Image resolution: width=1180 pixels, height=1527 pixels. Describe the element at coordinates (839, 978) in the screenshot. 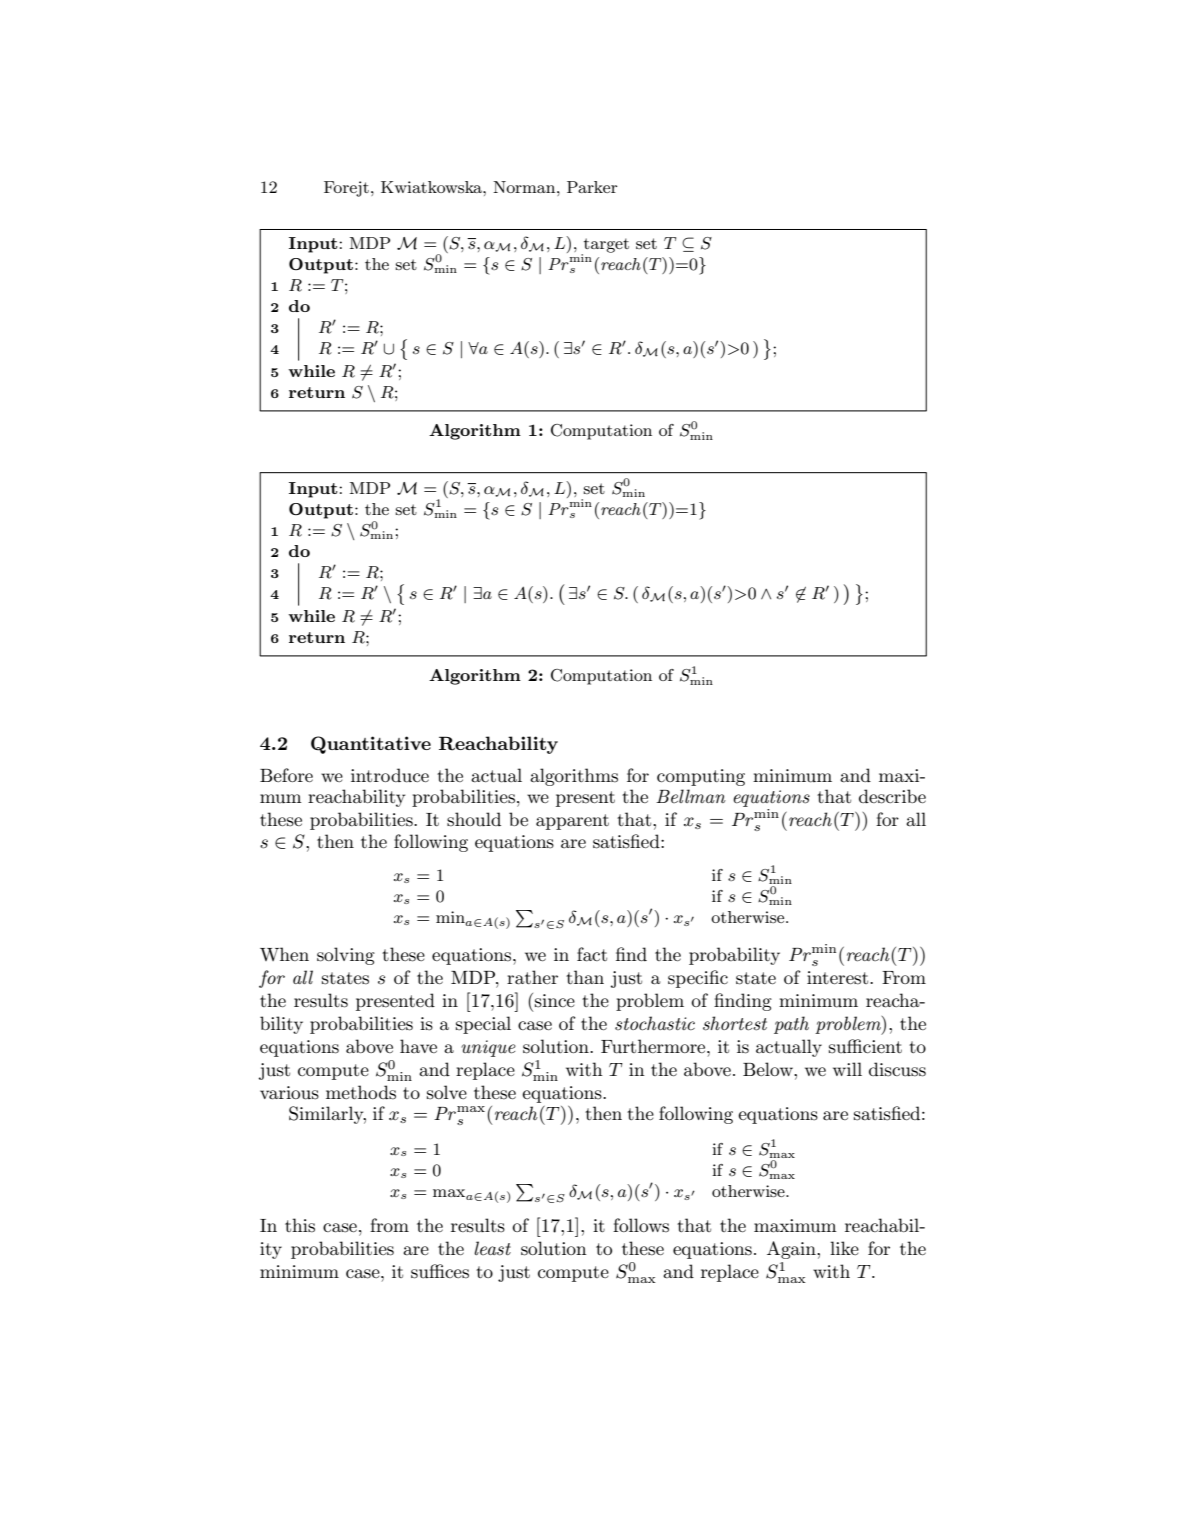

I see `interest` at that location.
